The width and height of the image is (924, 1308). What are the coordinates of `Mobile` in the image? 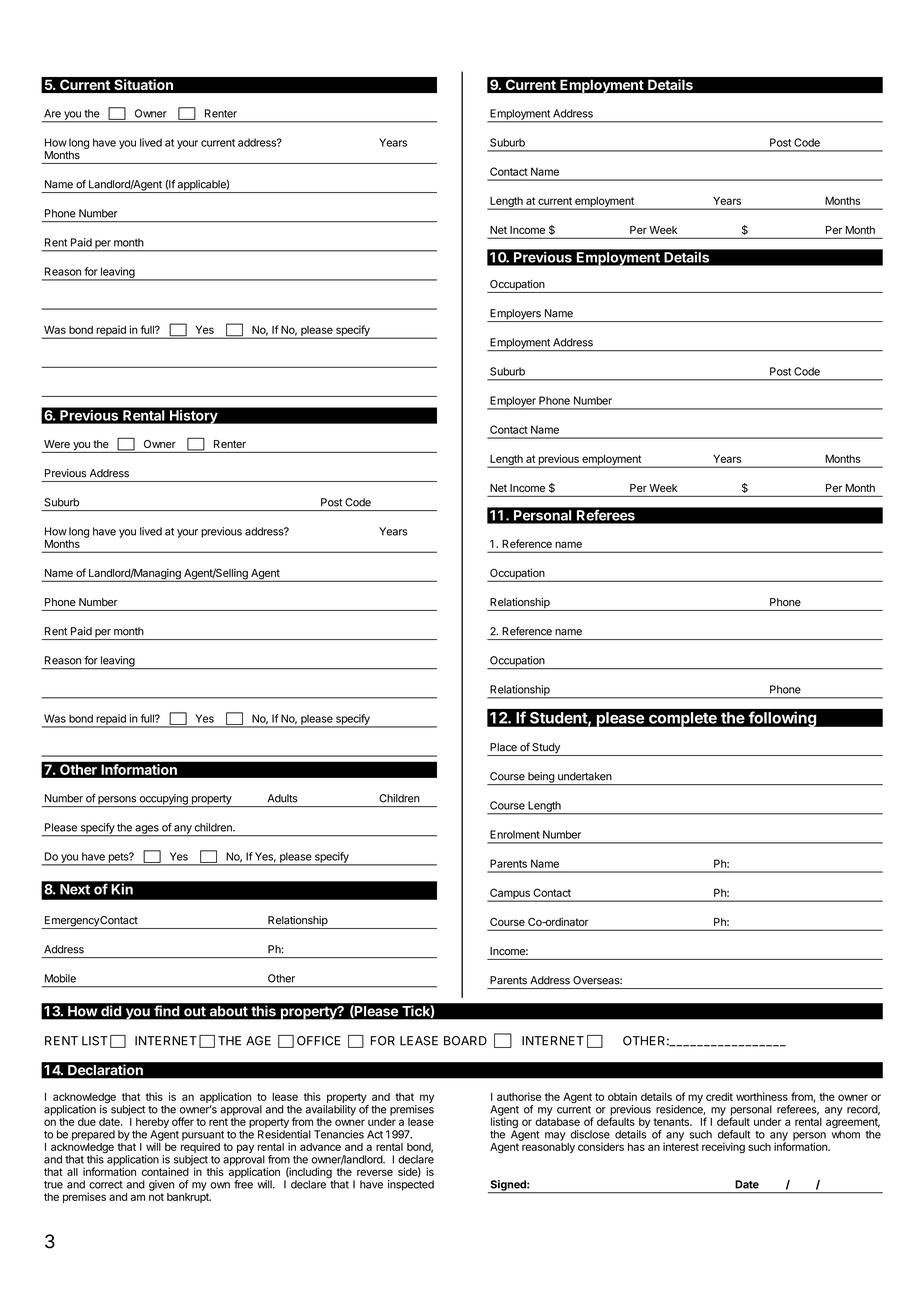 It's located at (60, 978).
